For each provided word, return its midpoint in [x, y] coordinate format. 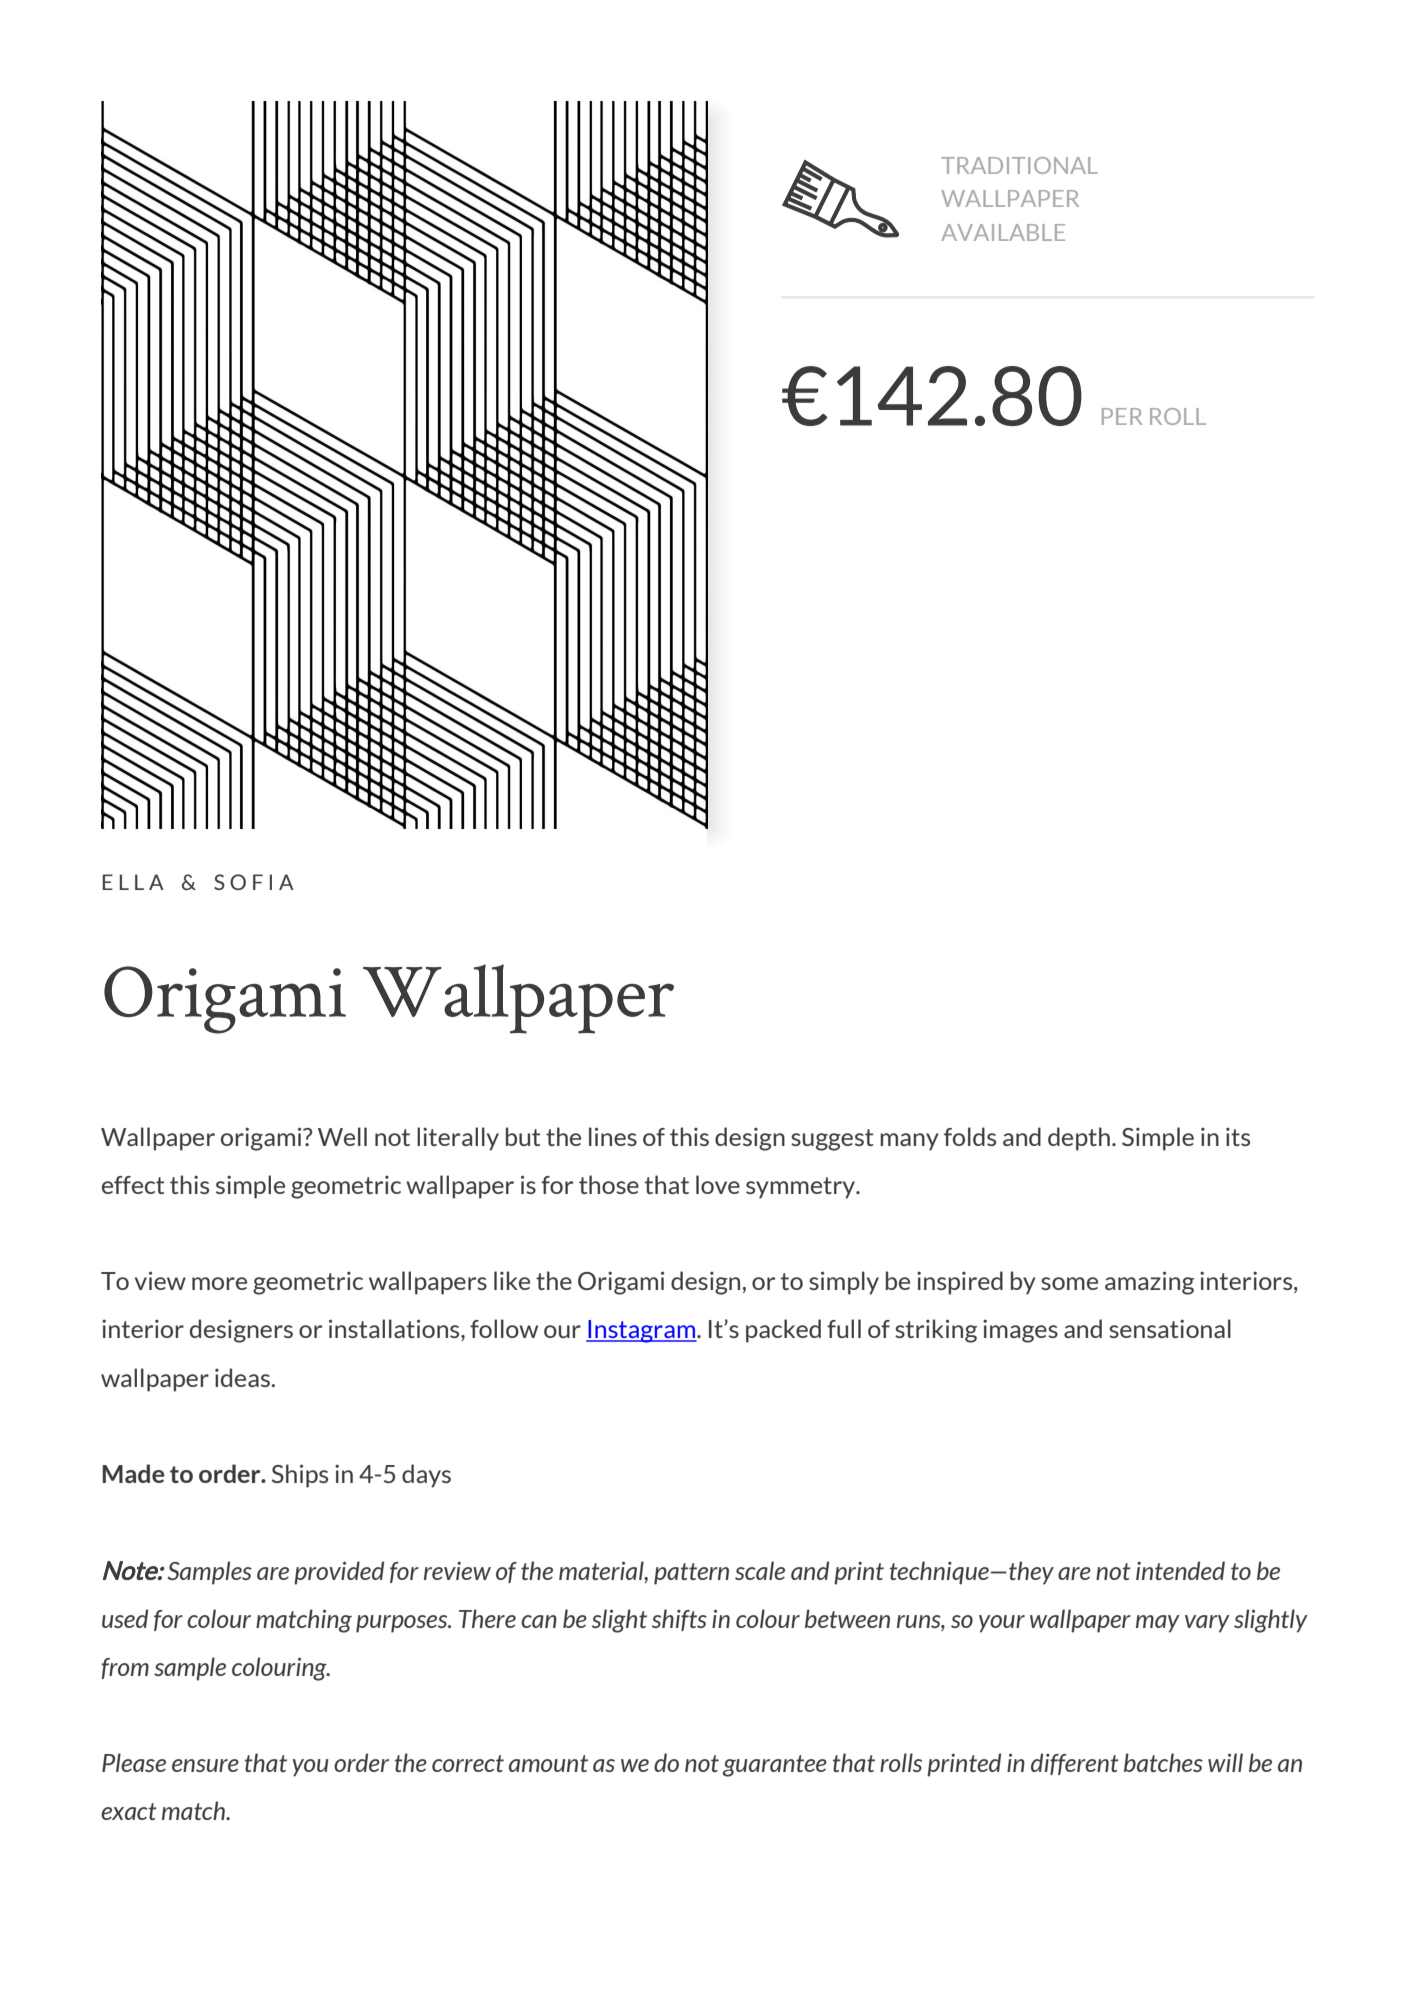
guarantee [775, 1766]
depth [1079, 1139]
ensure [205, 1765]
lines [613, 1136]
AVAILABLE [1003, 232]
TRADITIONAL [1019, 165]
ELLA [133, 882]
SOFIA [254, 882]
